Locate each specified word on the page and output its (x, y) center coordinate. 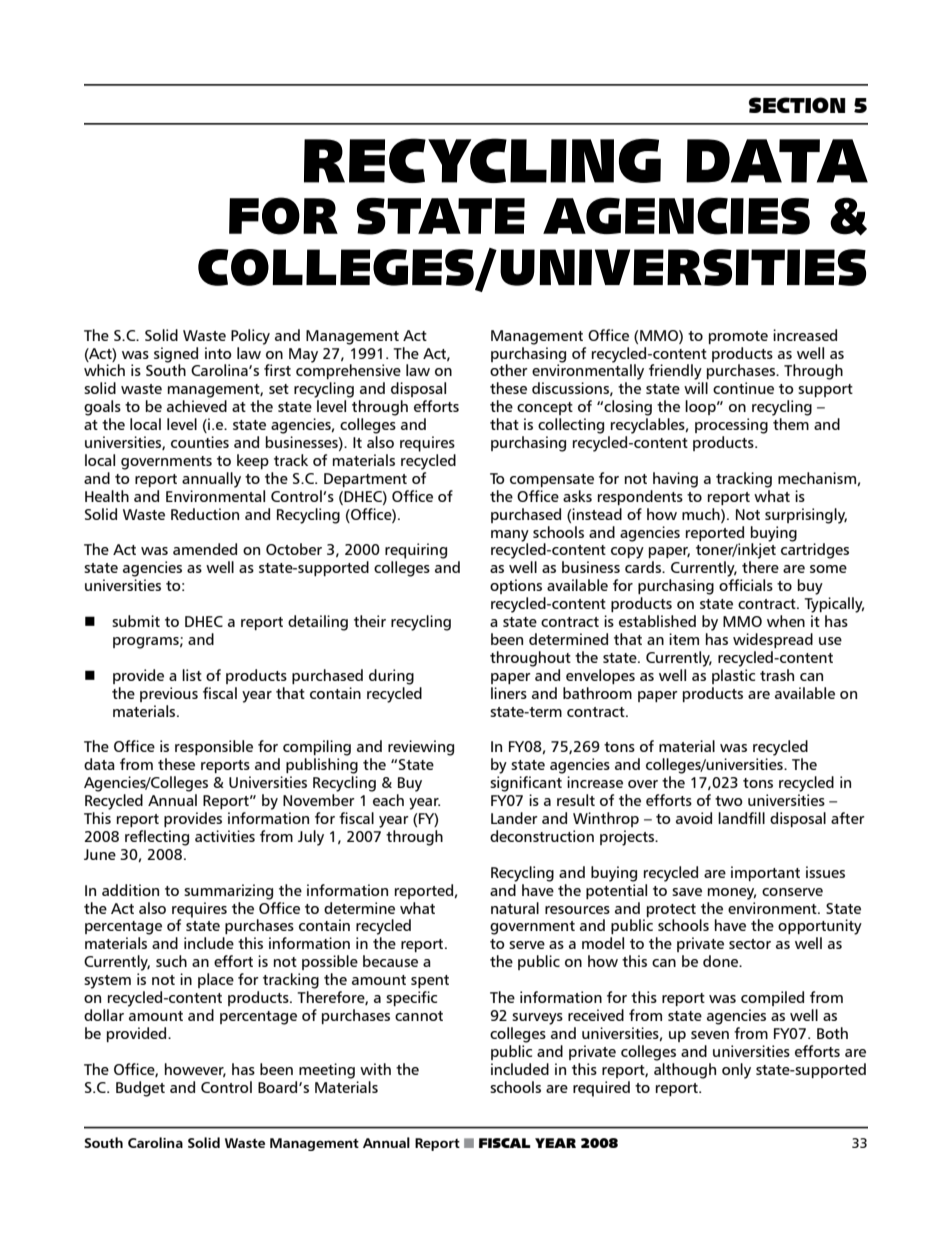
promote (738, 337)
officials (746, 585)
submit (136, 621)
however (195, 1070)
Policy (250, 337)
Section (797, 105)
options (516, 586)
